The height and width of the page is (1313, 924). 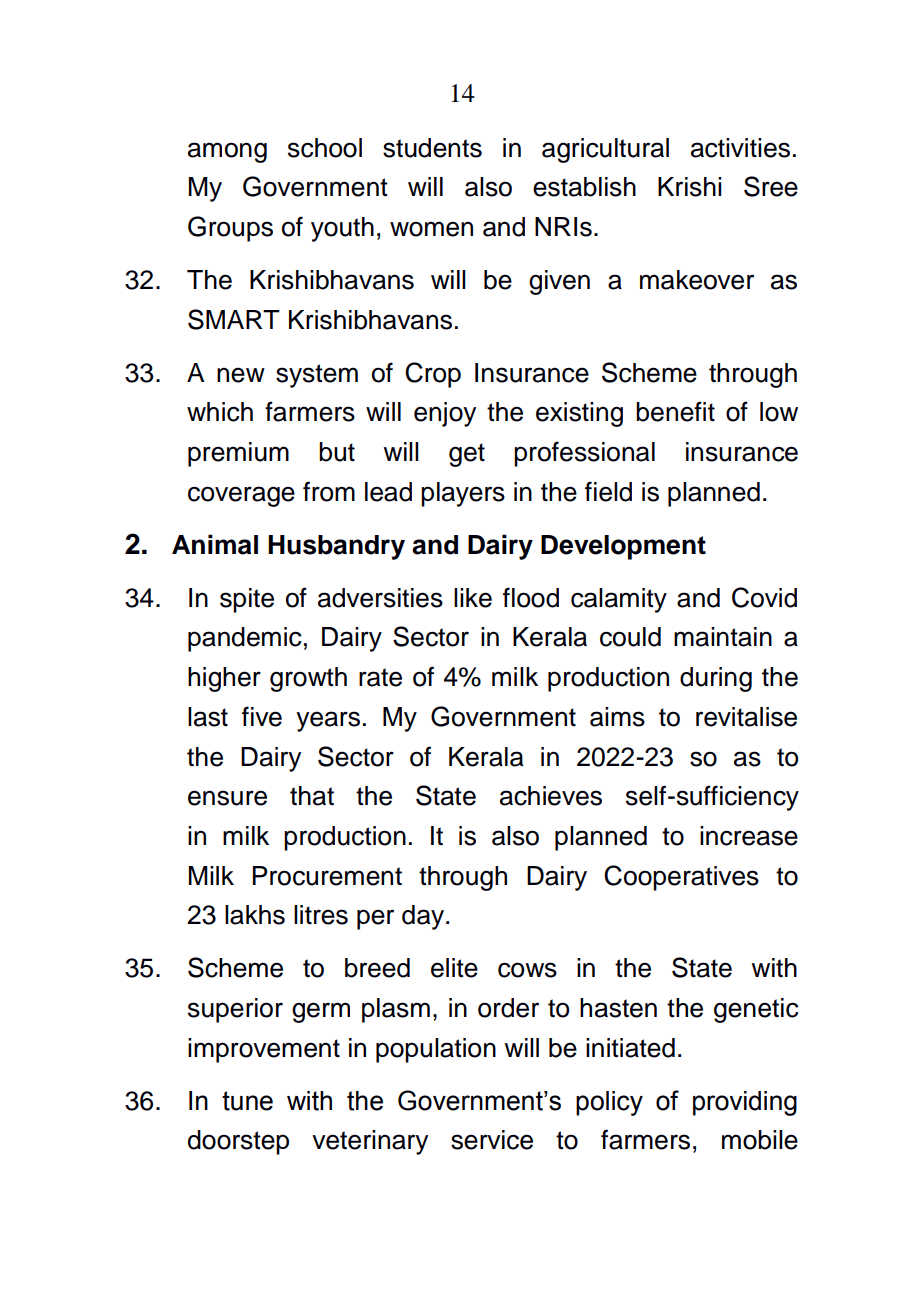 I want to click on students, so click(x=432, y=148).
